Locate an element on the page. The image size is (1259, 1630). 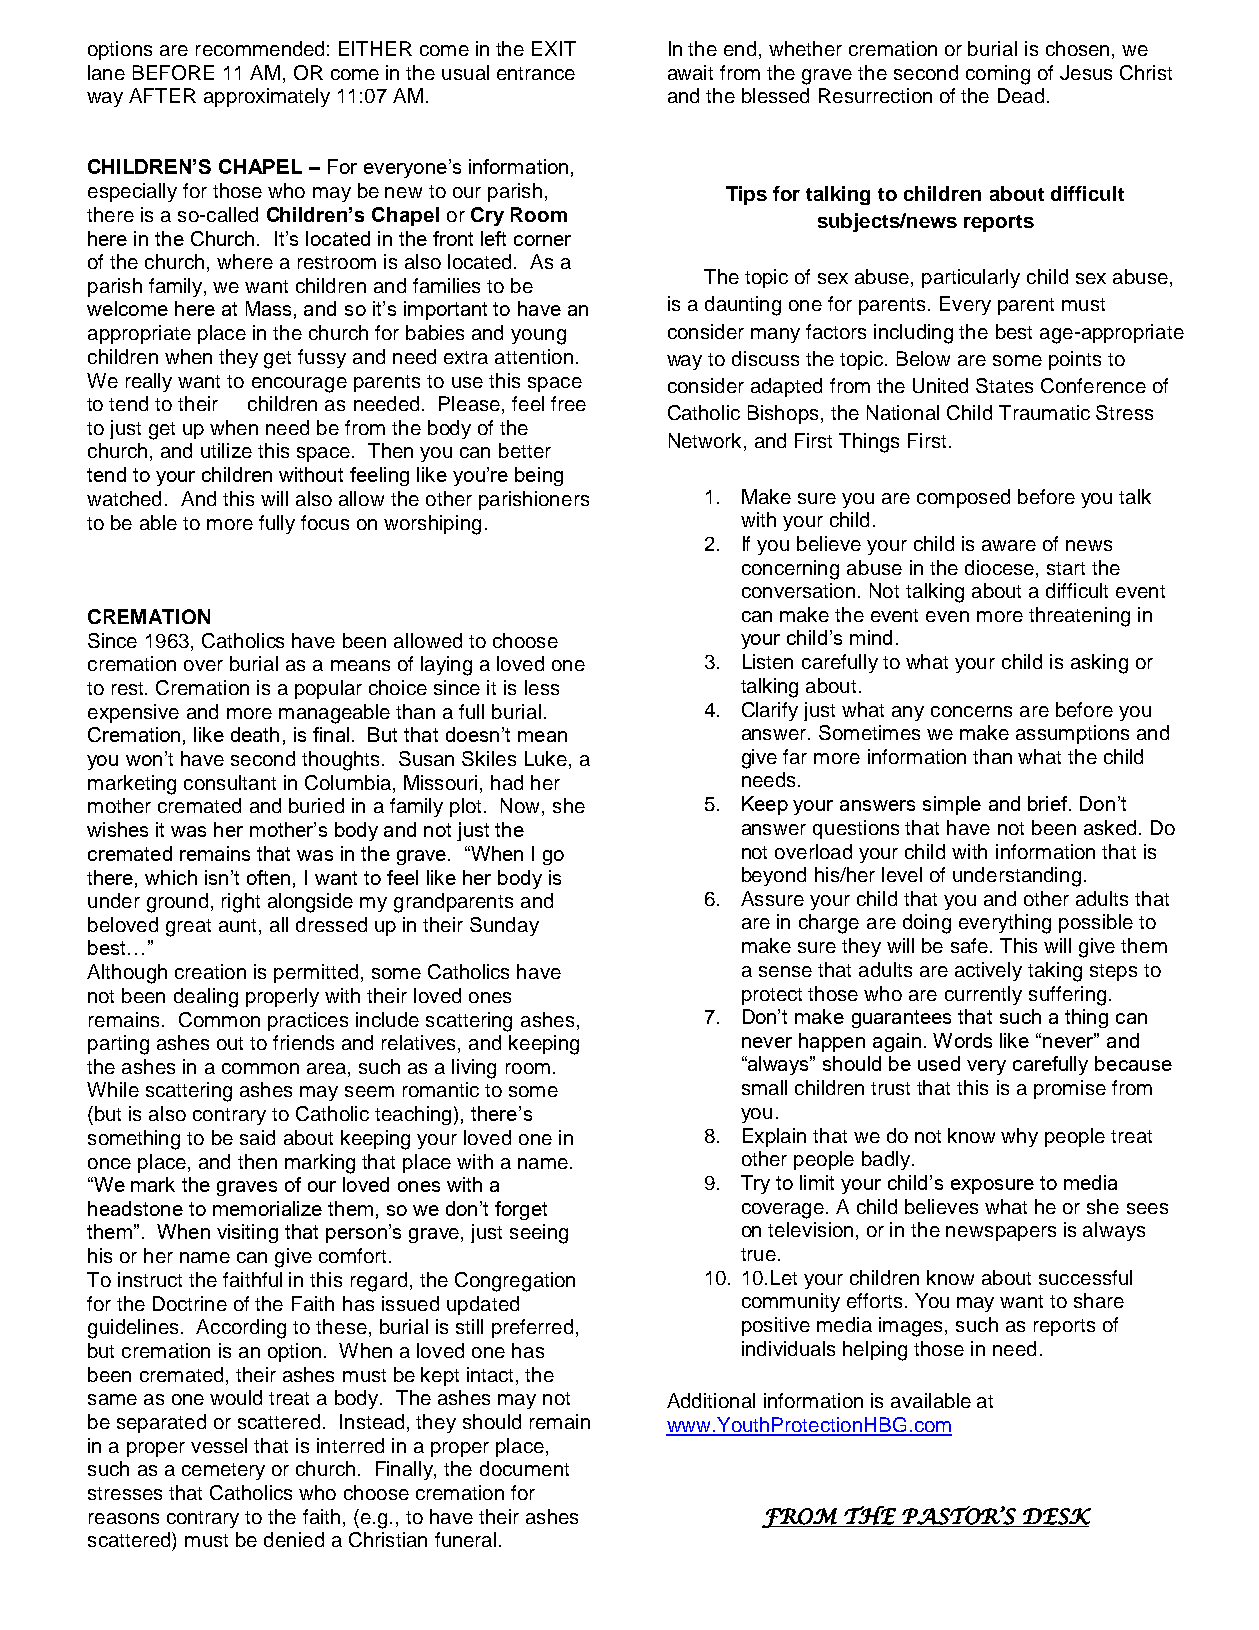
free is located at coordinates (568, 403).
